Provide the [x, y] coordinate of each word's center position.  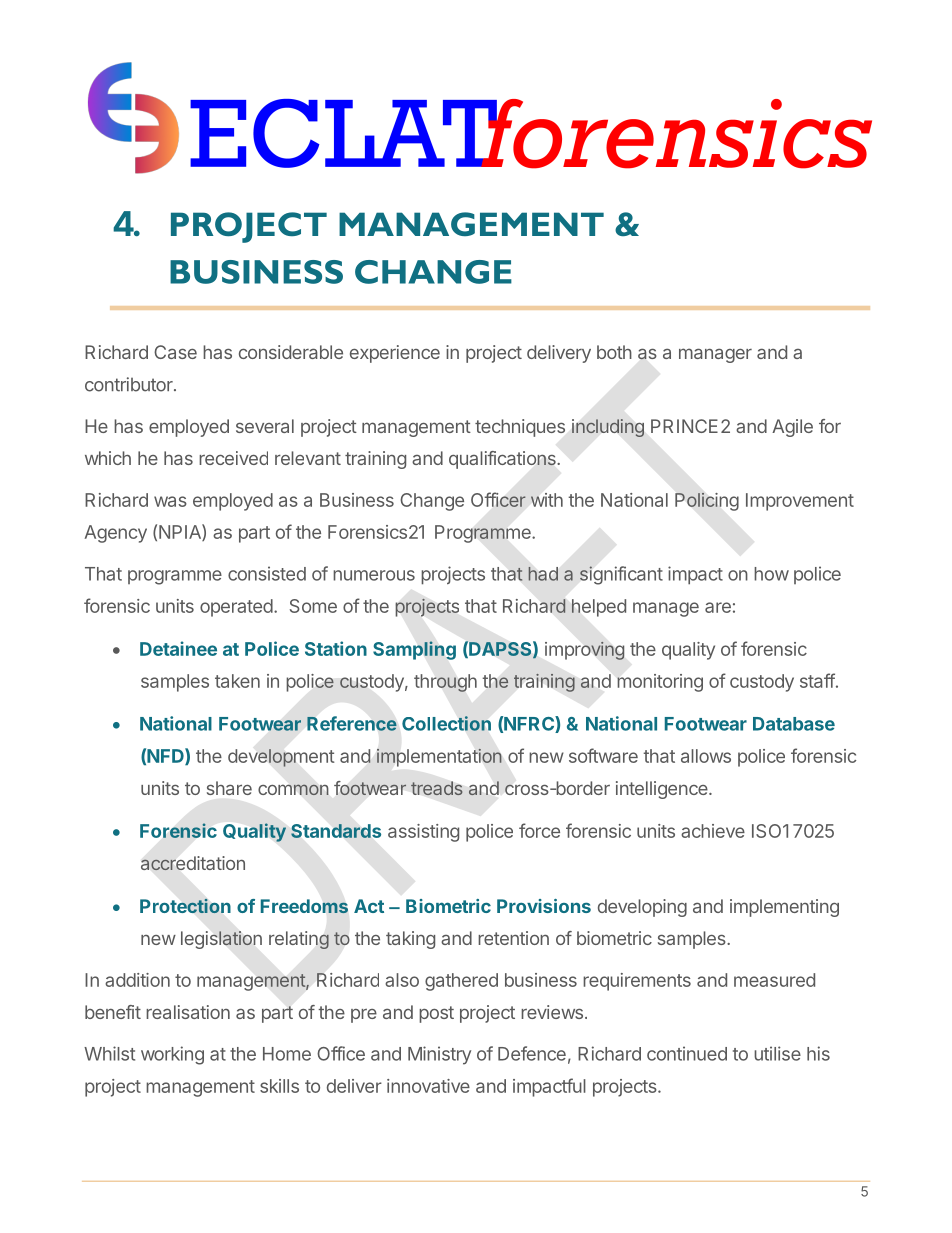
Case [175, 352]
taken [237, 681]
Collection [446, 723]
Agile [792, 428]
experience [395, 354]
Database [794, 724]
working [172, 1055]
